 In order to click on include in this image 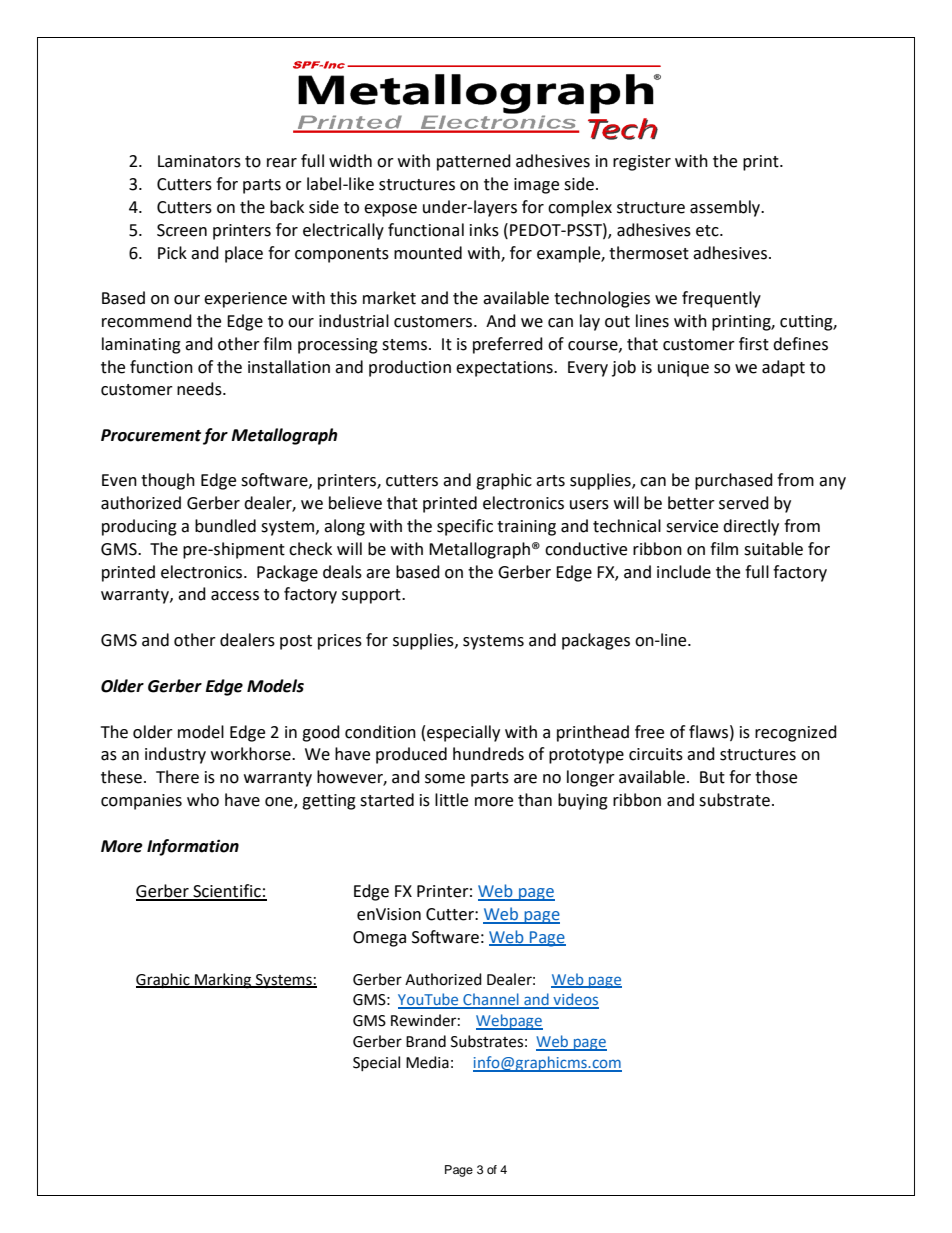, I will do `click(684, 572)`.
